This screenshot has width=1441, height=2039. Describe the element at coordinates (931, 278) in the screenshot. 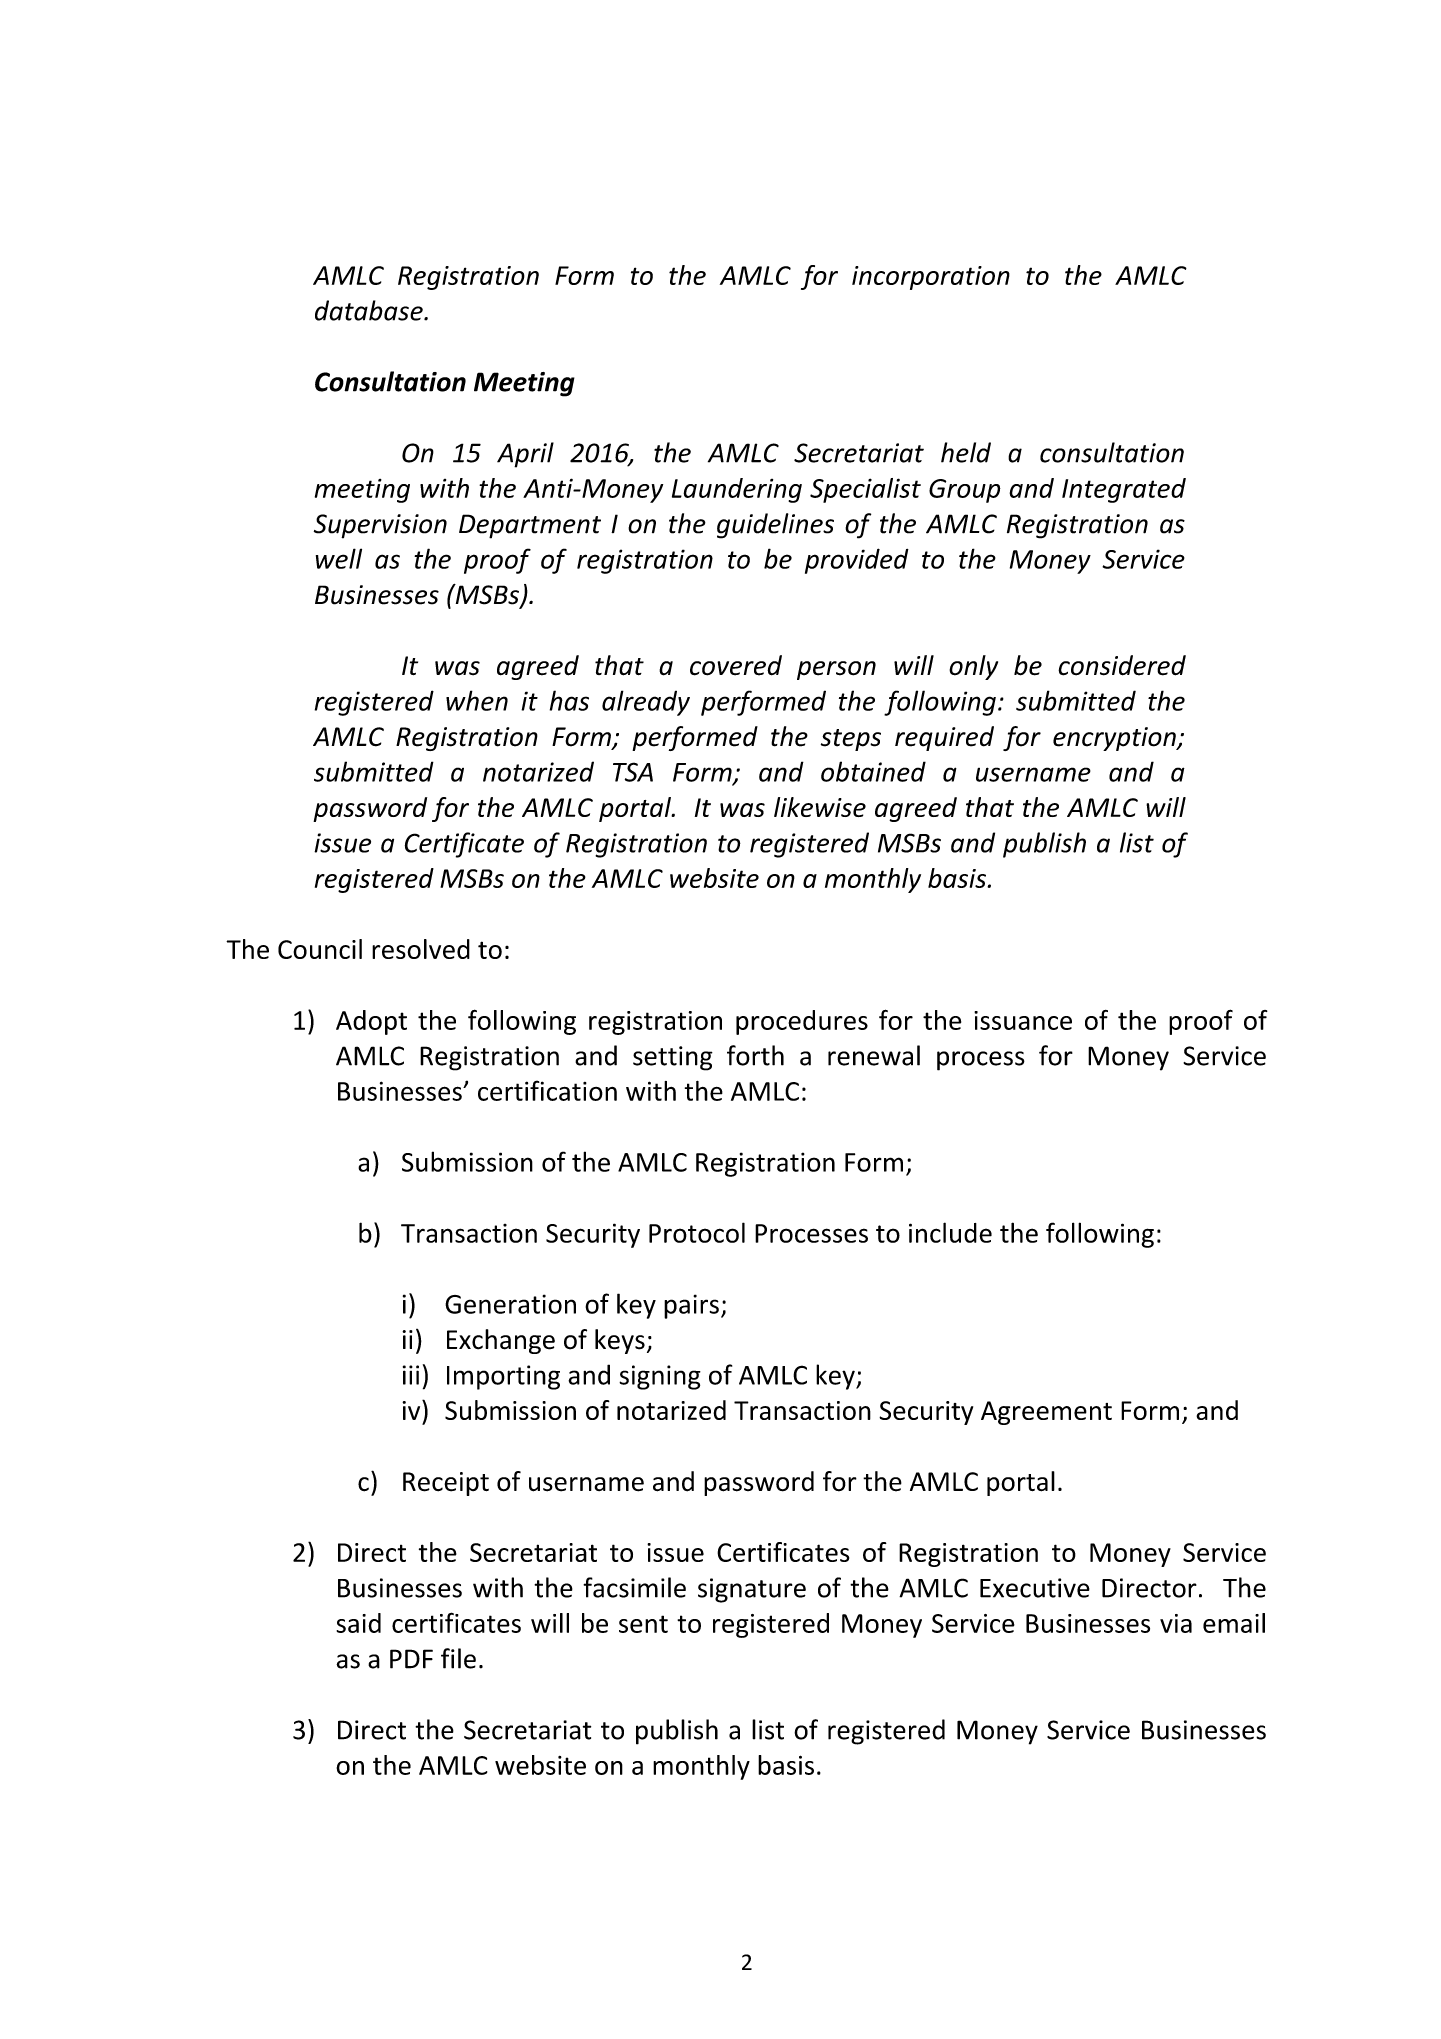

I see `incorporation` at that location.
